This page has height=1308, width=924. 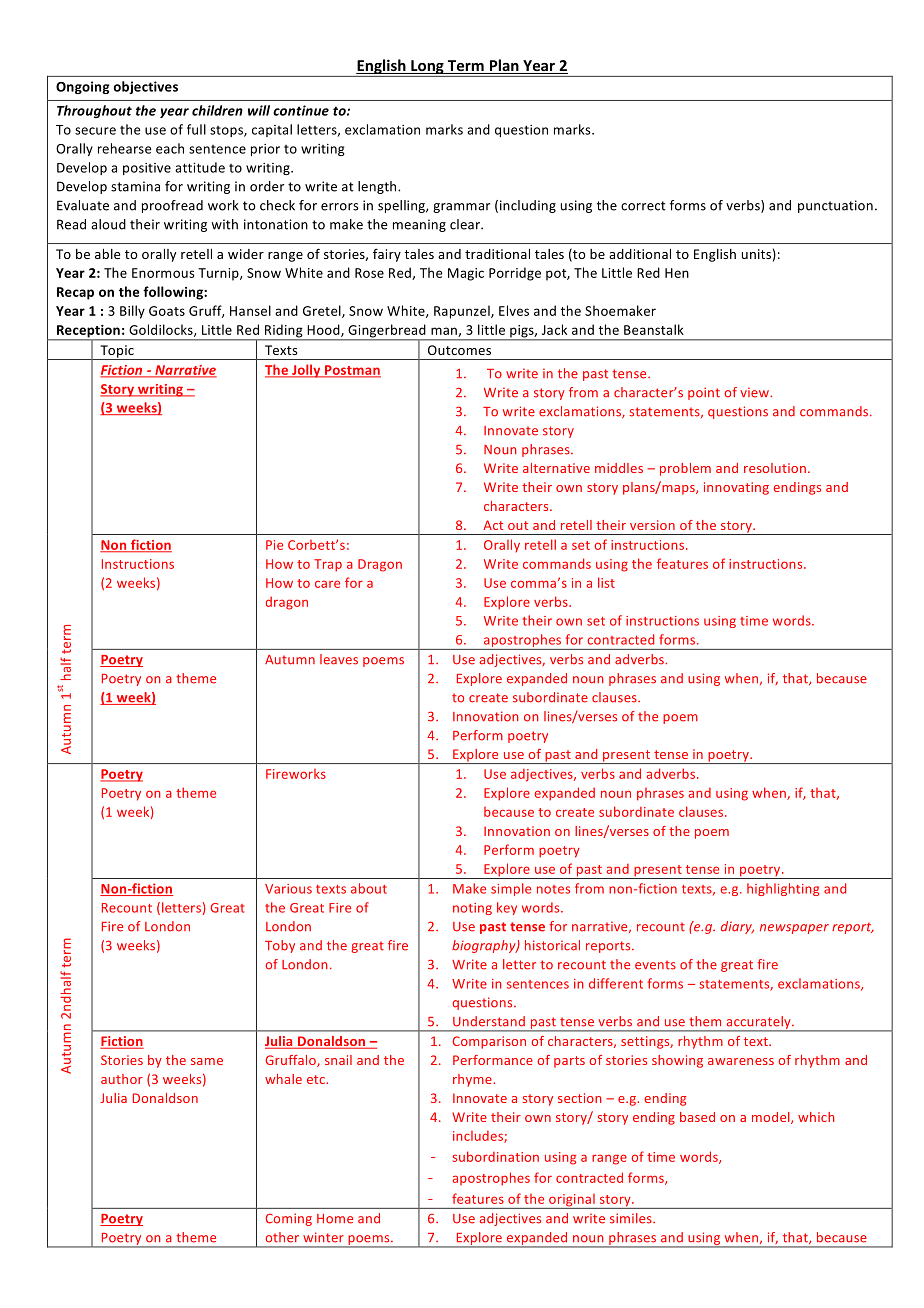 What do you see at coordinates (737, 927) in the page?
I see `diary` at bounding box center [737, 927].
